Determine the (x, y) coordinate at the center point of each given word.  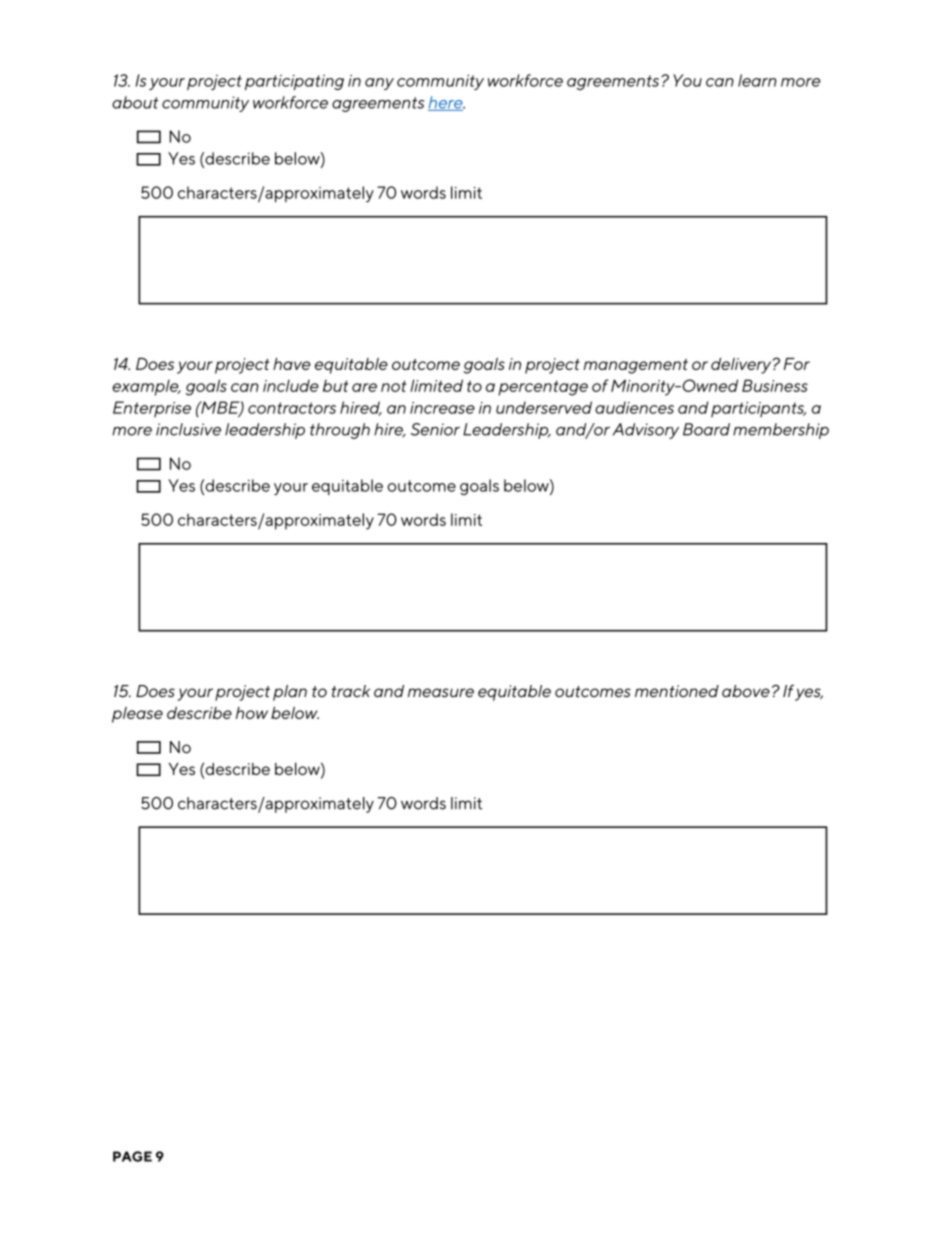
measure (441, 692)
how (252, 713)
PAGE (132, 1156)
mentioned (677, 691)
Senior (435, 429)
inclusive (188, 429)
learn (757, 80)
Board (706, 429)
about (135, 102)
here (446, 103)
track (351, 691)
